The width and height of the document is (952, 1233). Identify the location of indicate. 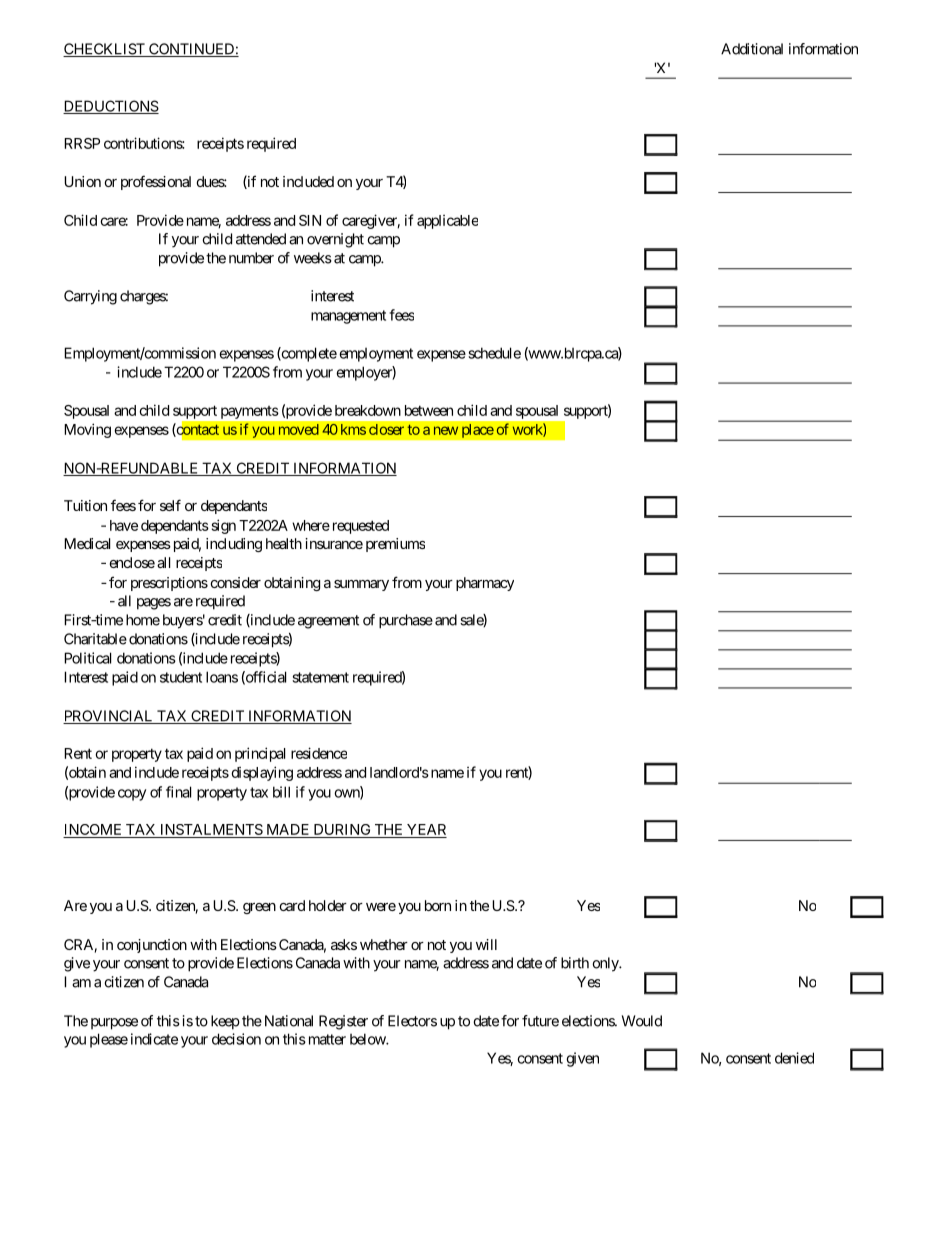
(154, 1039).
